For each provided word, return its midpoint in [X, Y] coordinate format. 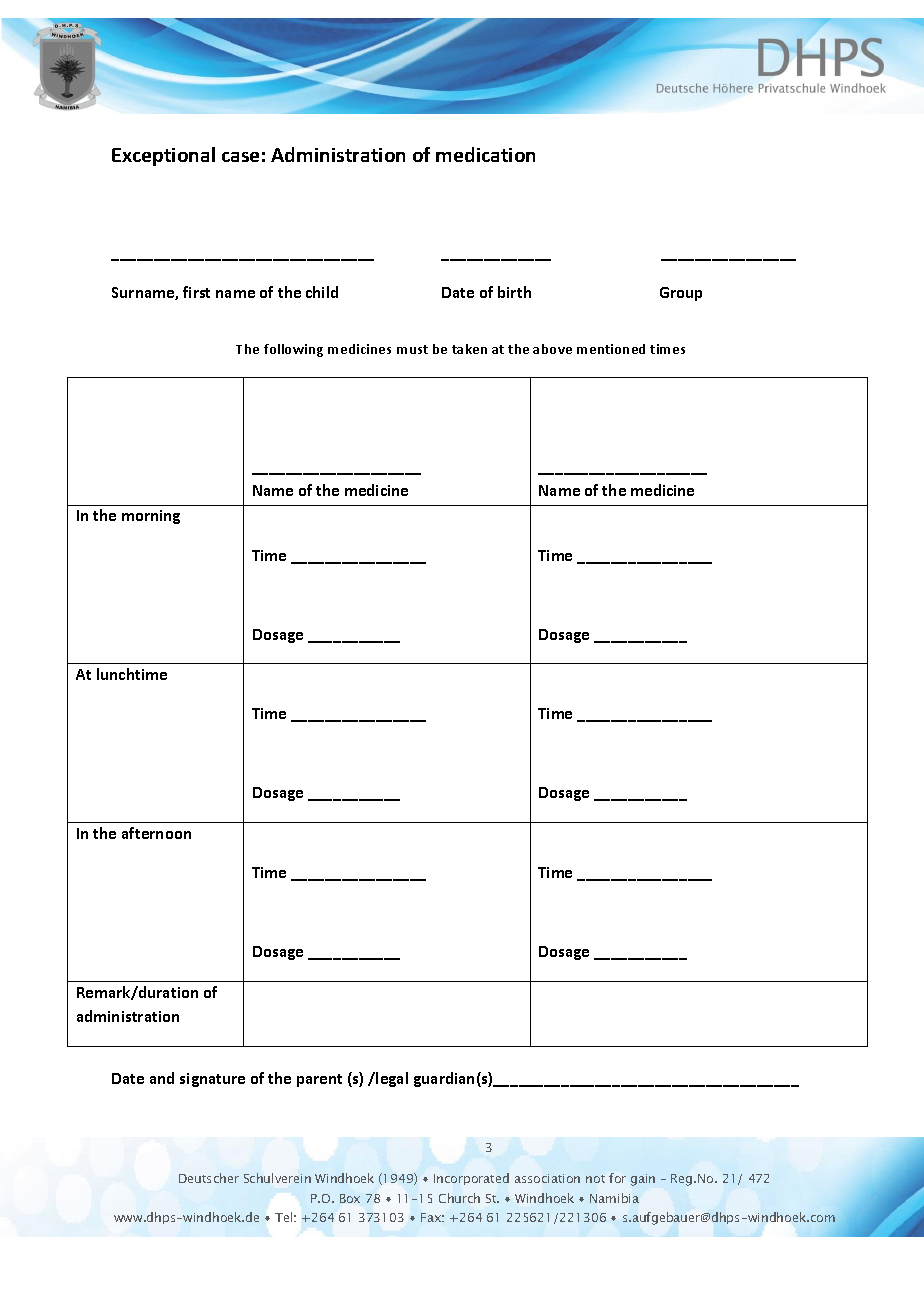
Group [681, 294]
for [617, 1178]
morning [151, 517]
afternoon [156, 833]
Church [459, 1198]
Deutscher [209, 1178]
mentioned [611, 349]
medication [485, 154]
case [240, 157]
